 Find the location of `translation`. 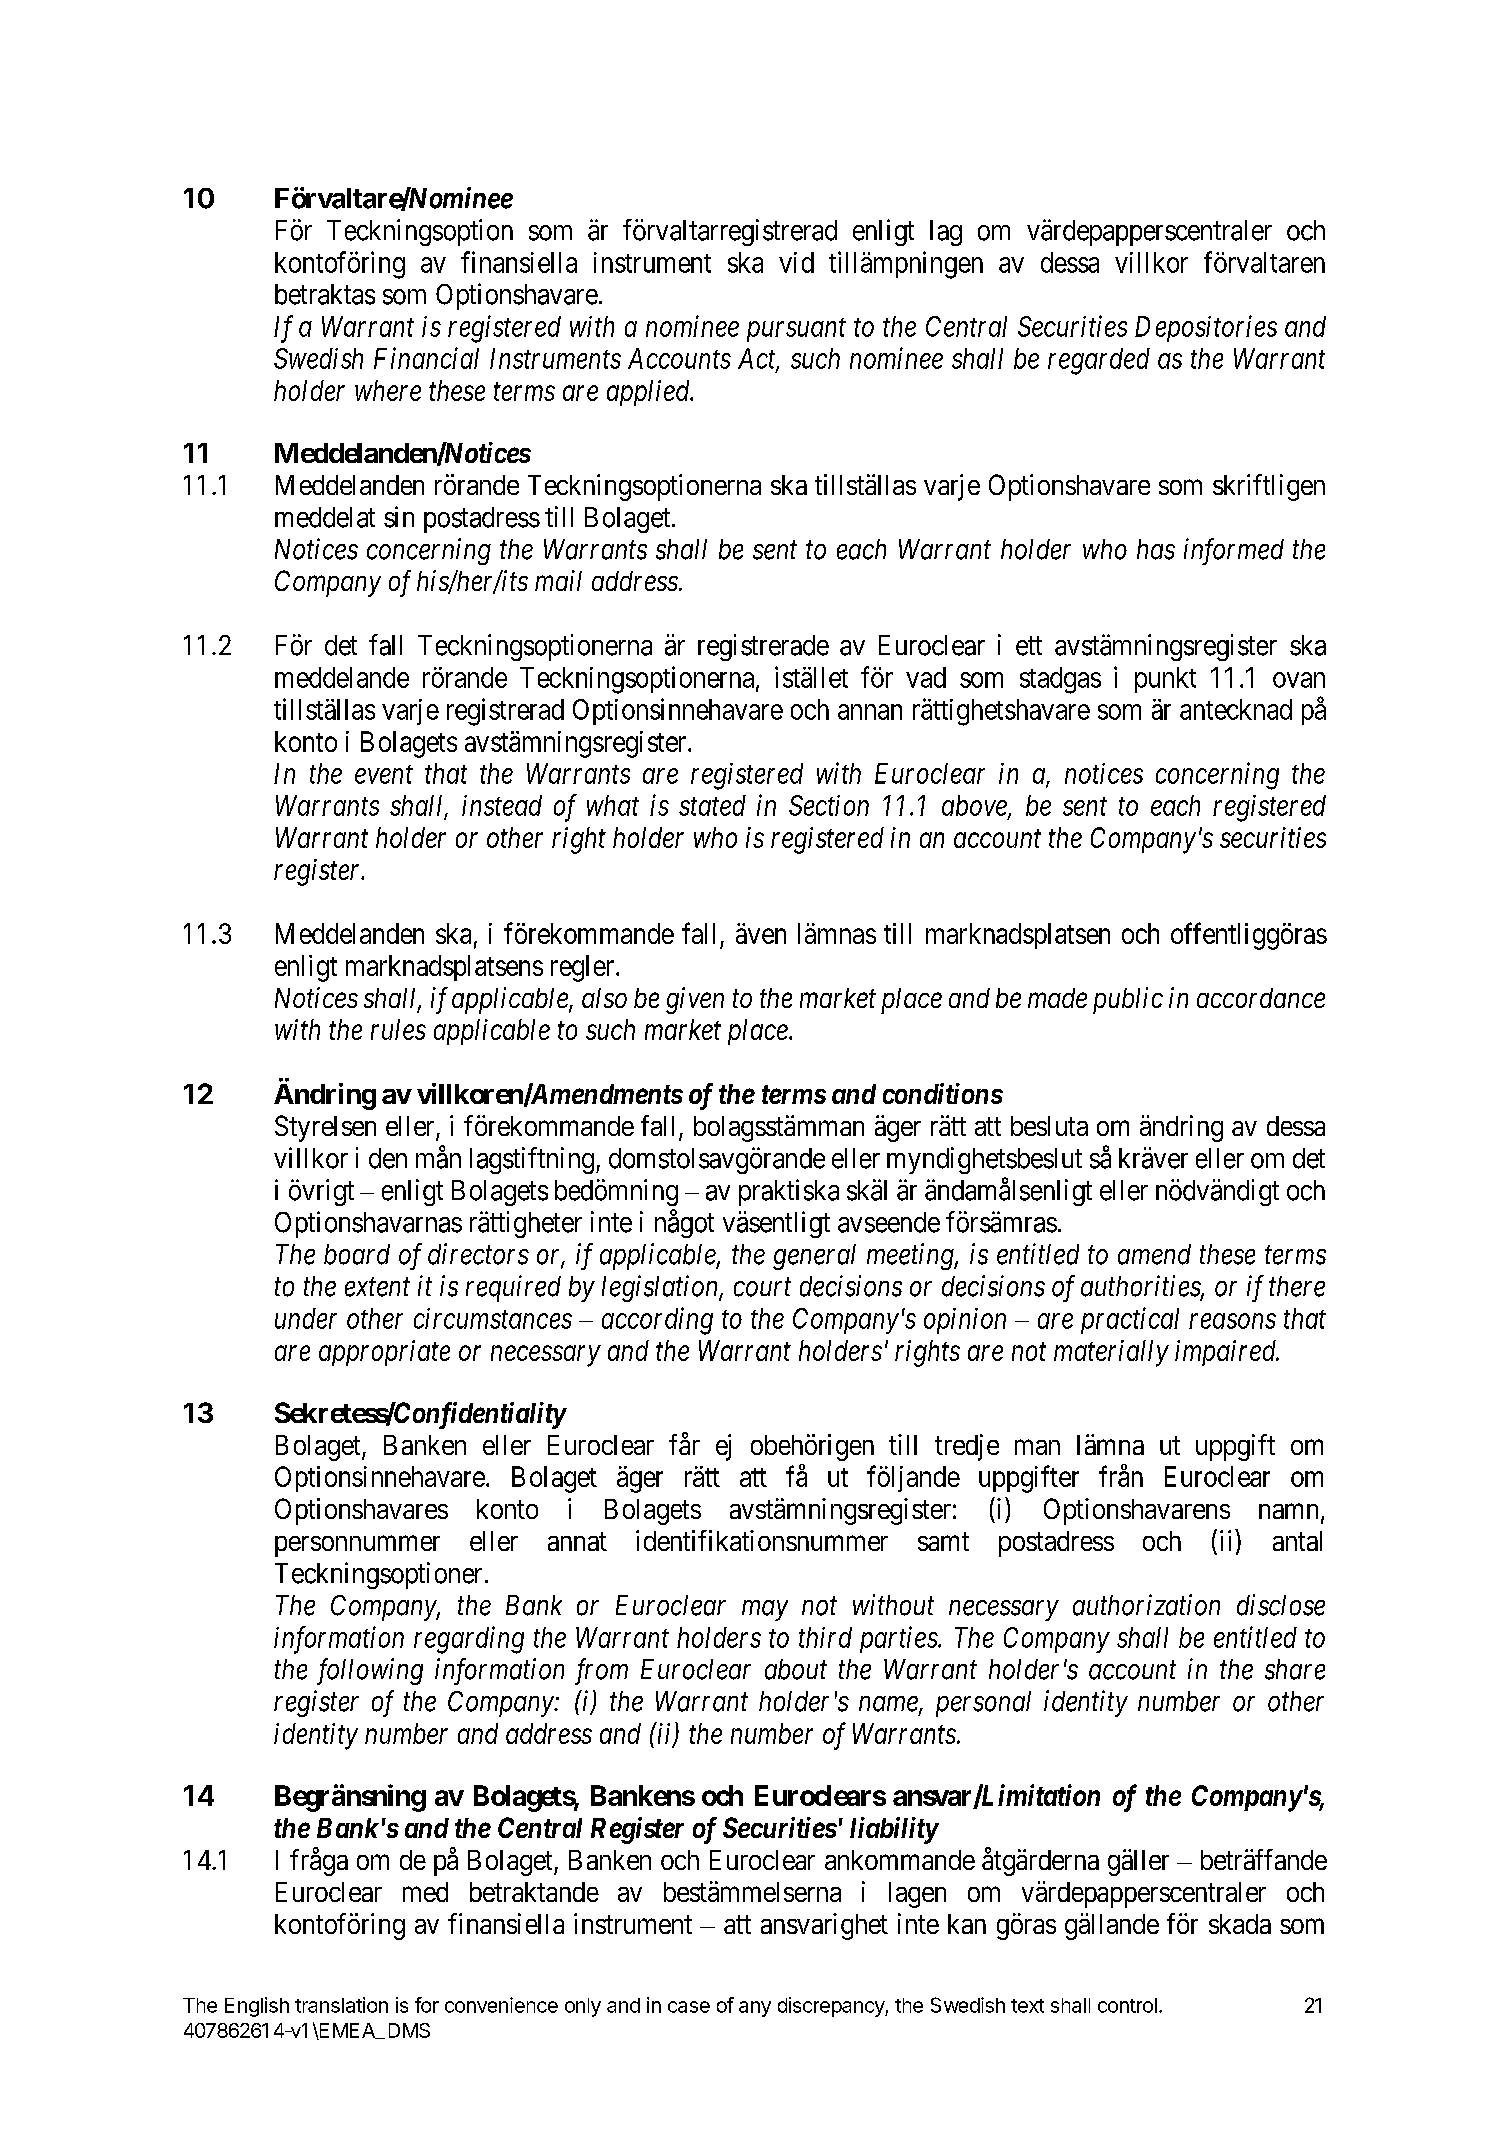

translation is located at coordinates (341, 2005).
